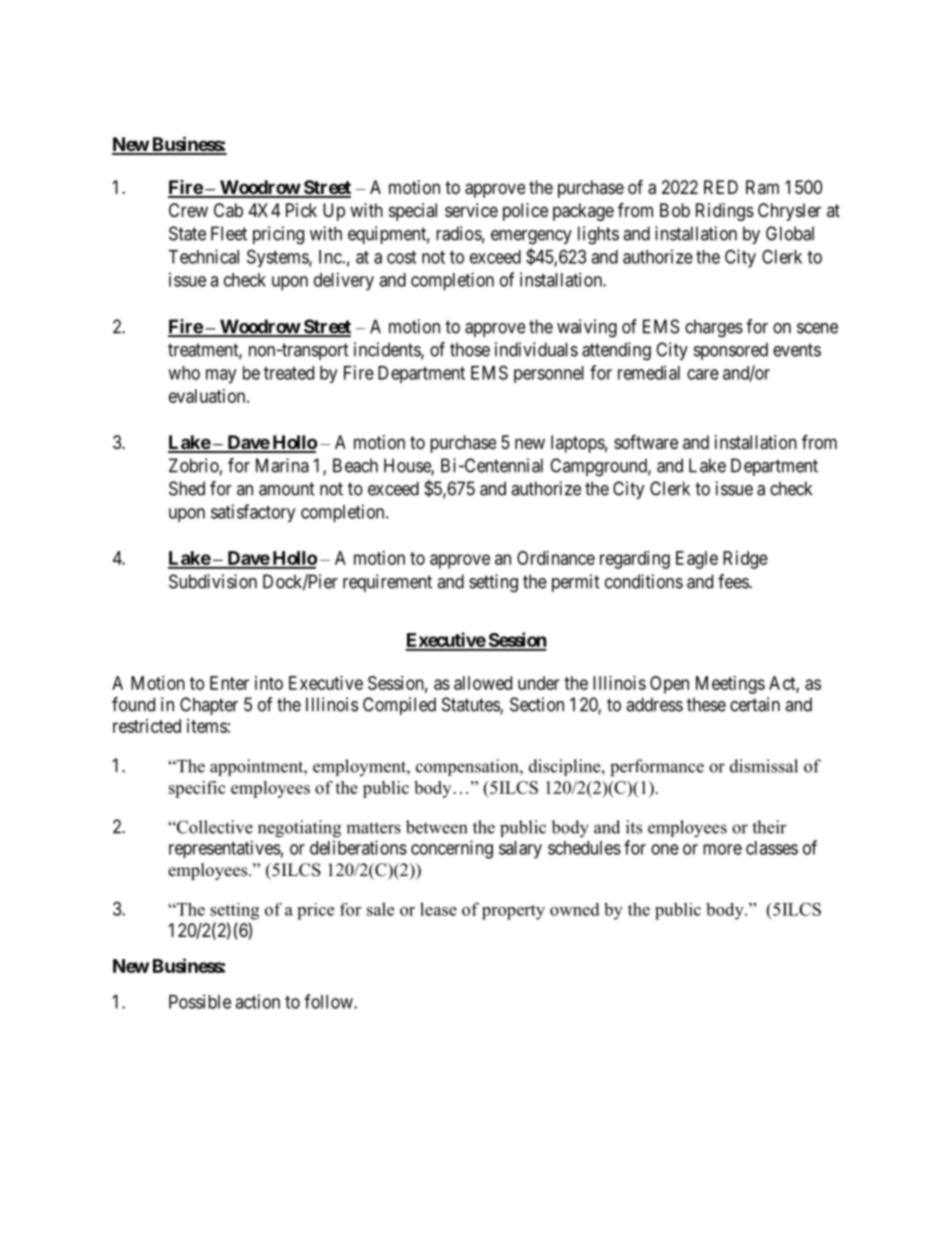 The width and height of the image is (952, 1233). What do you see at coordinates (471, 210) in the image?
I see `service` at bounding box center [471, 210].
